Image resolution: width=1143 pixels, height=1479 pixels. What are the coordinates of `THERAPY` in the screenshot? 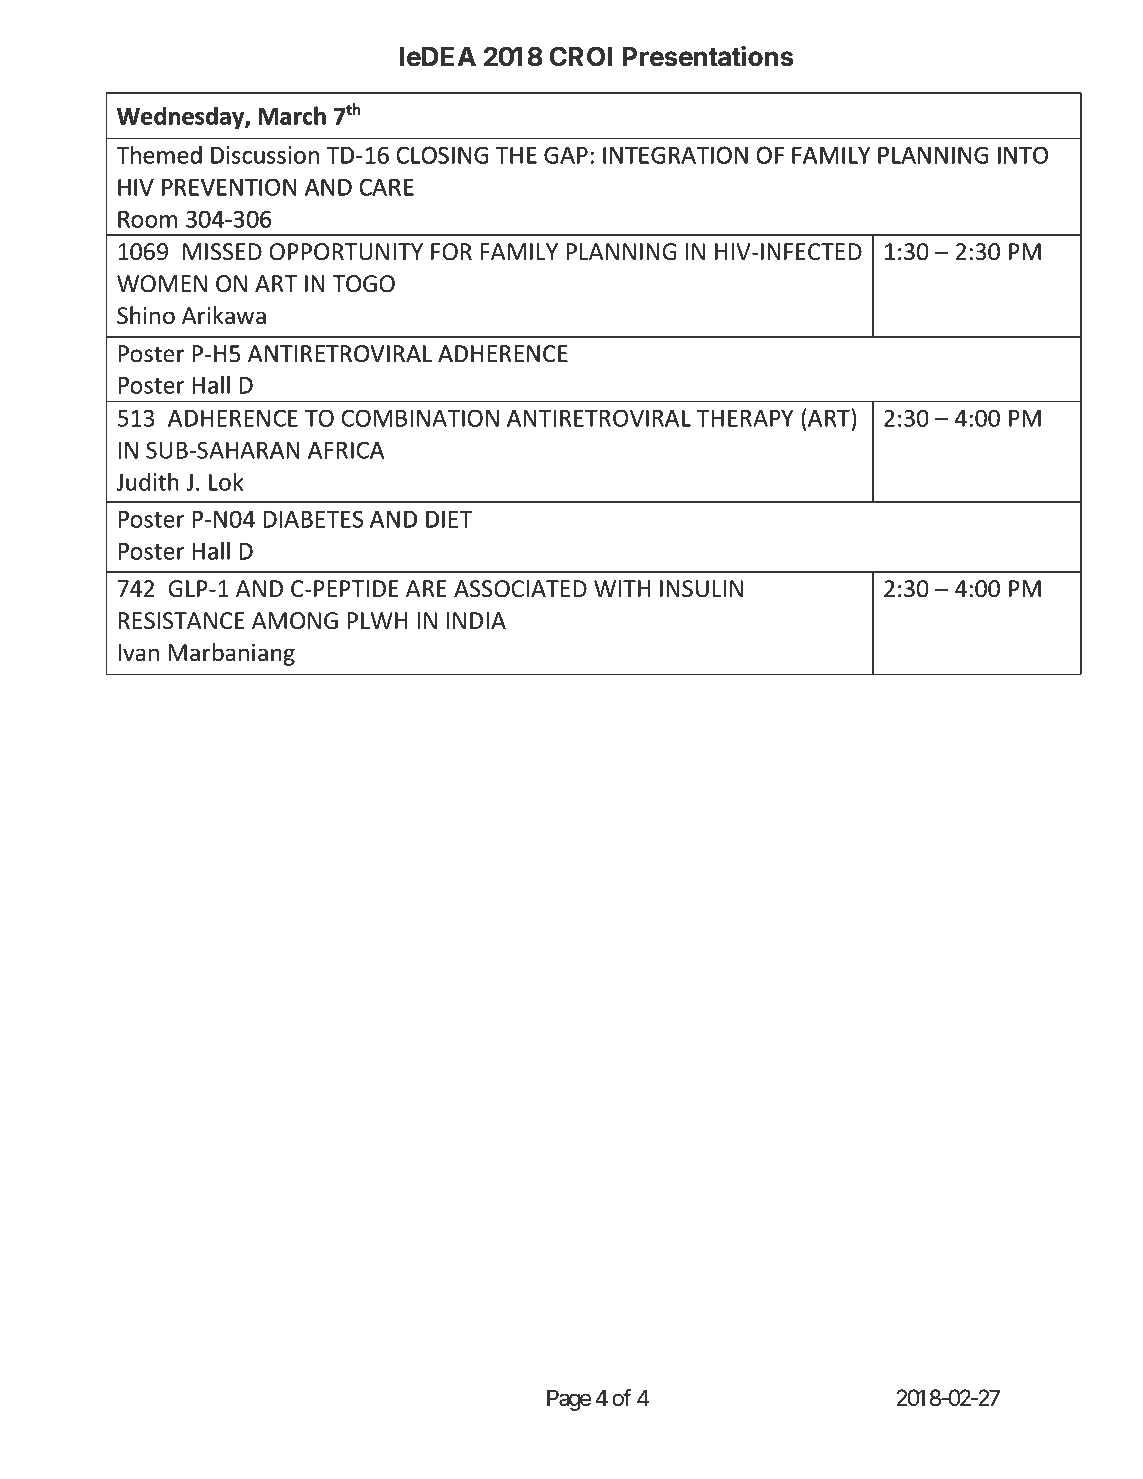 It's located at (745, 418).
